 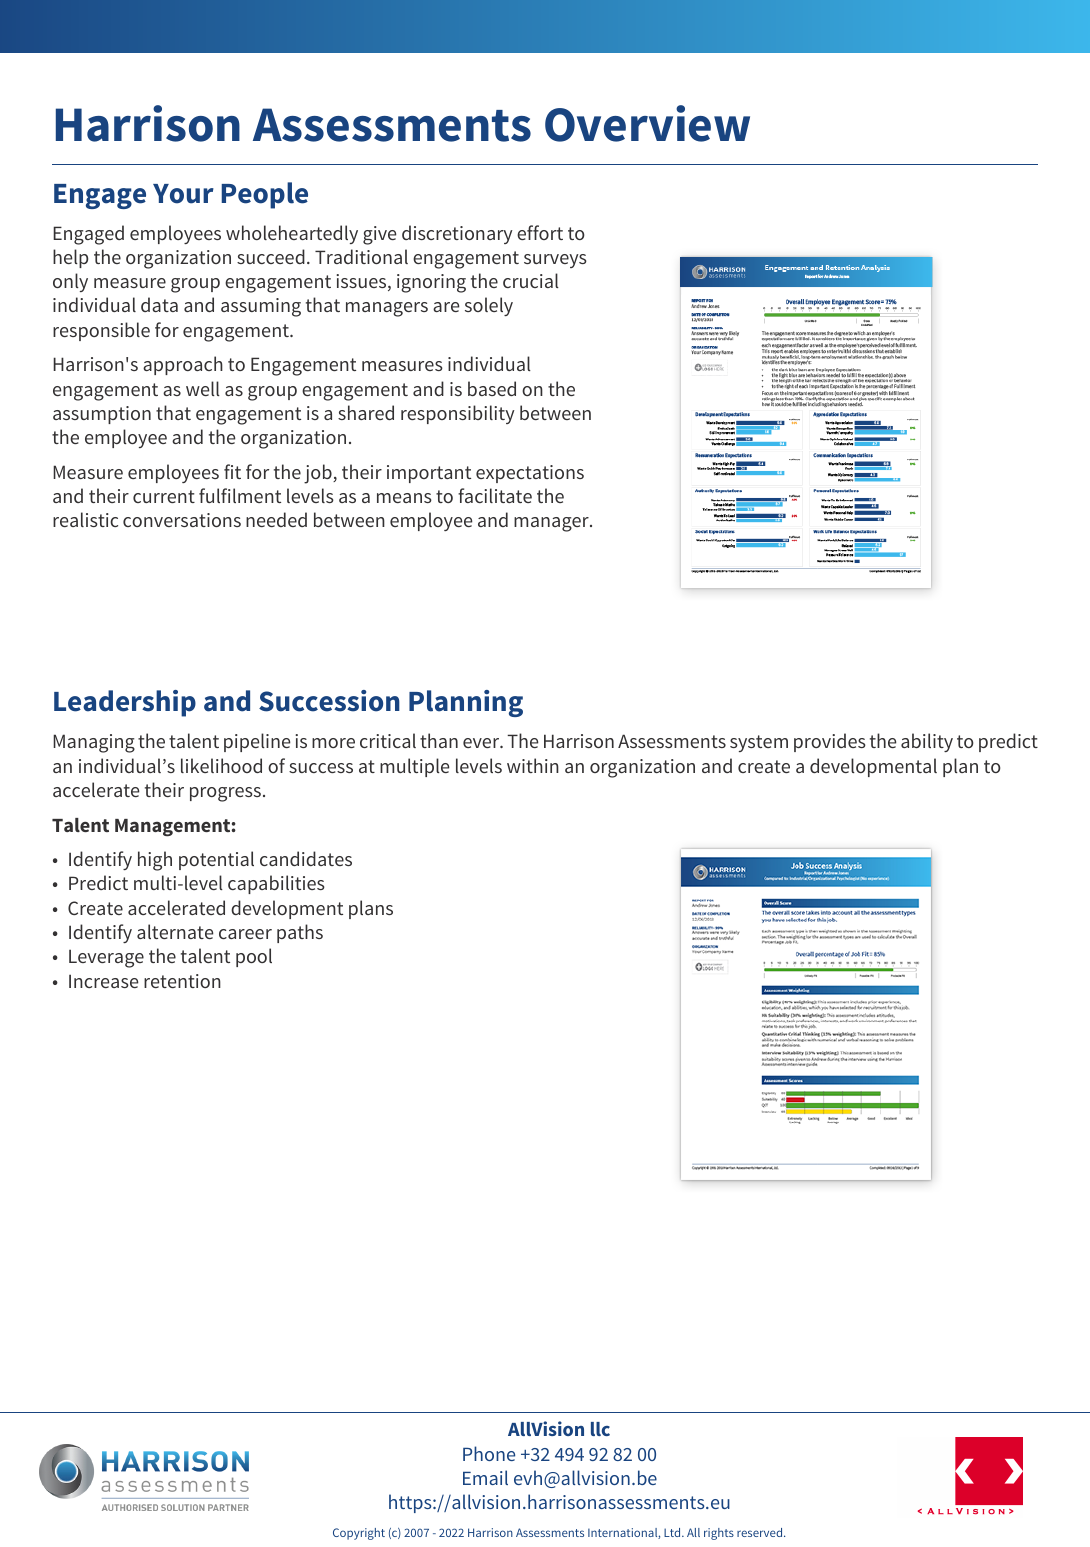 What do you see at coordinates (540, 232) in the screenshot?
I see `effort` at bounding box center [540, 232].
